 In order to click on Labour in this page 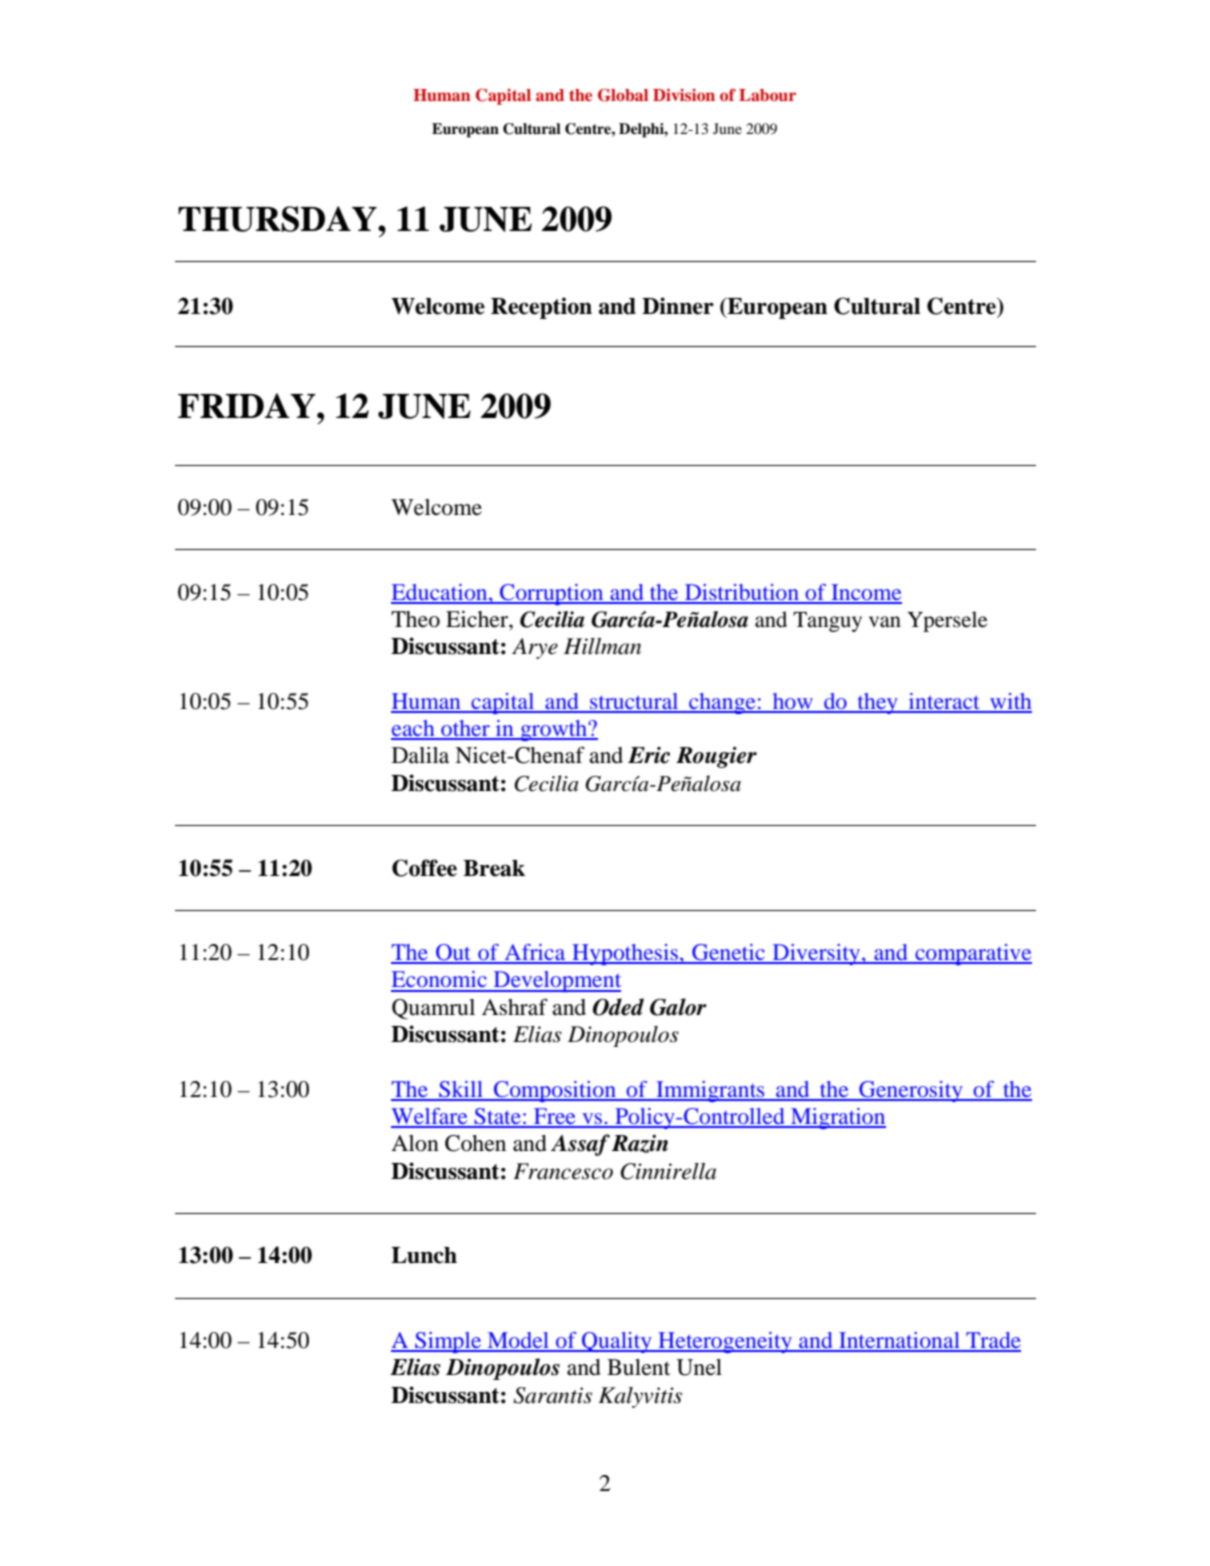, I will do `click(767, 95)`.
